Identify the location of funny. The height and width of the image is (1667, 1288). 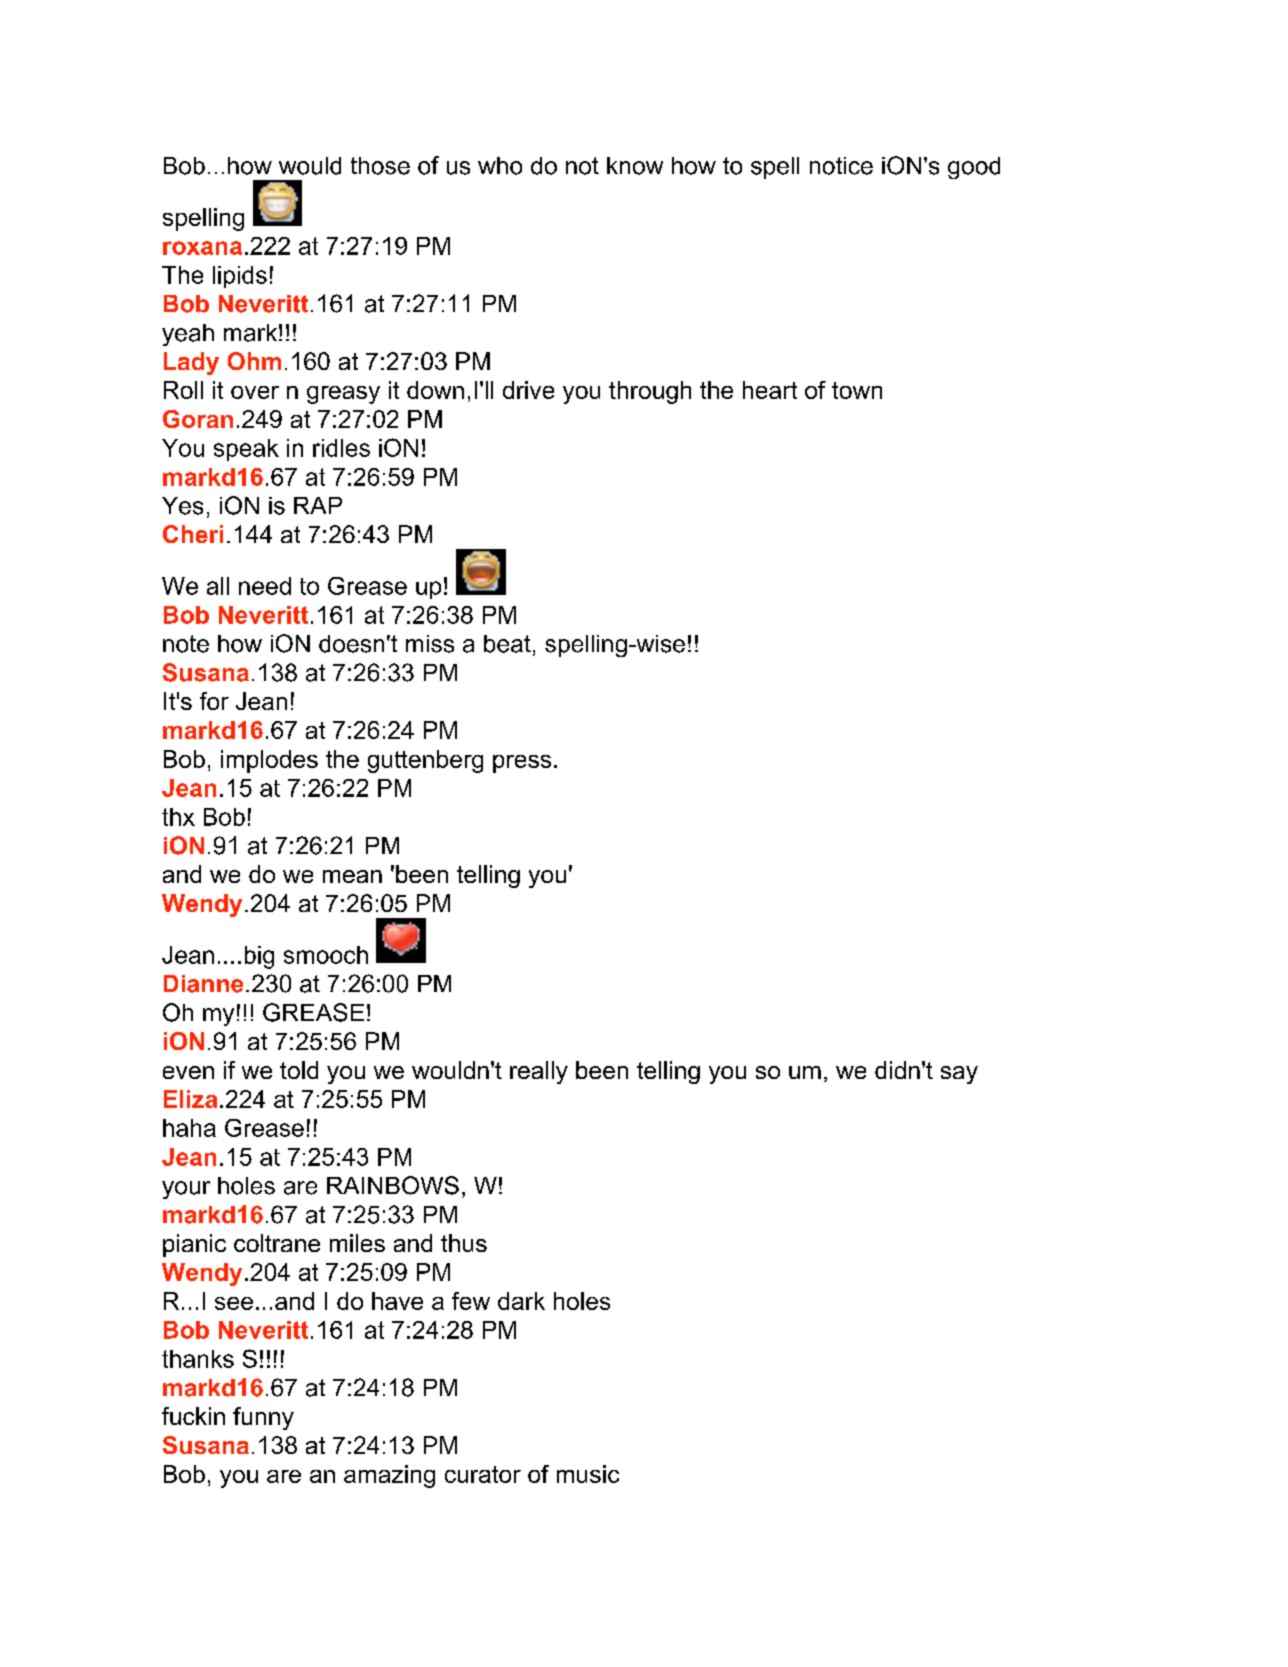
(263, 1418).
